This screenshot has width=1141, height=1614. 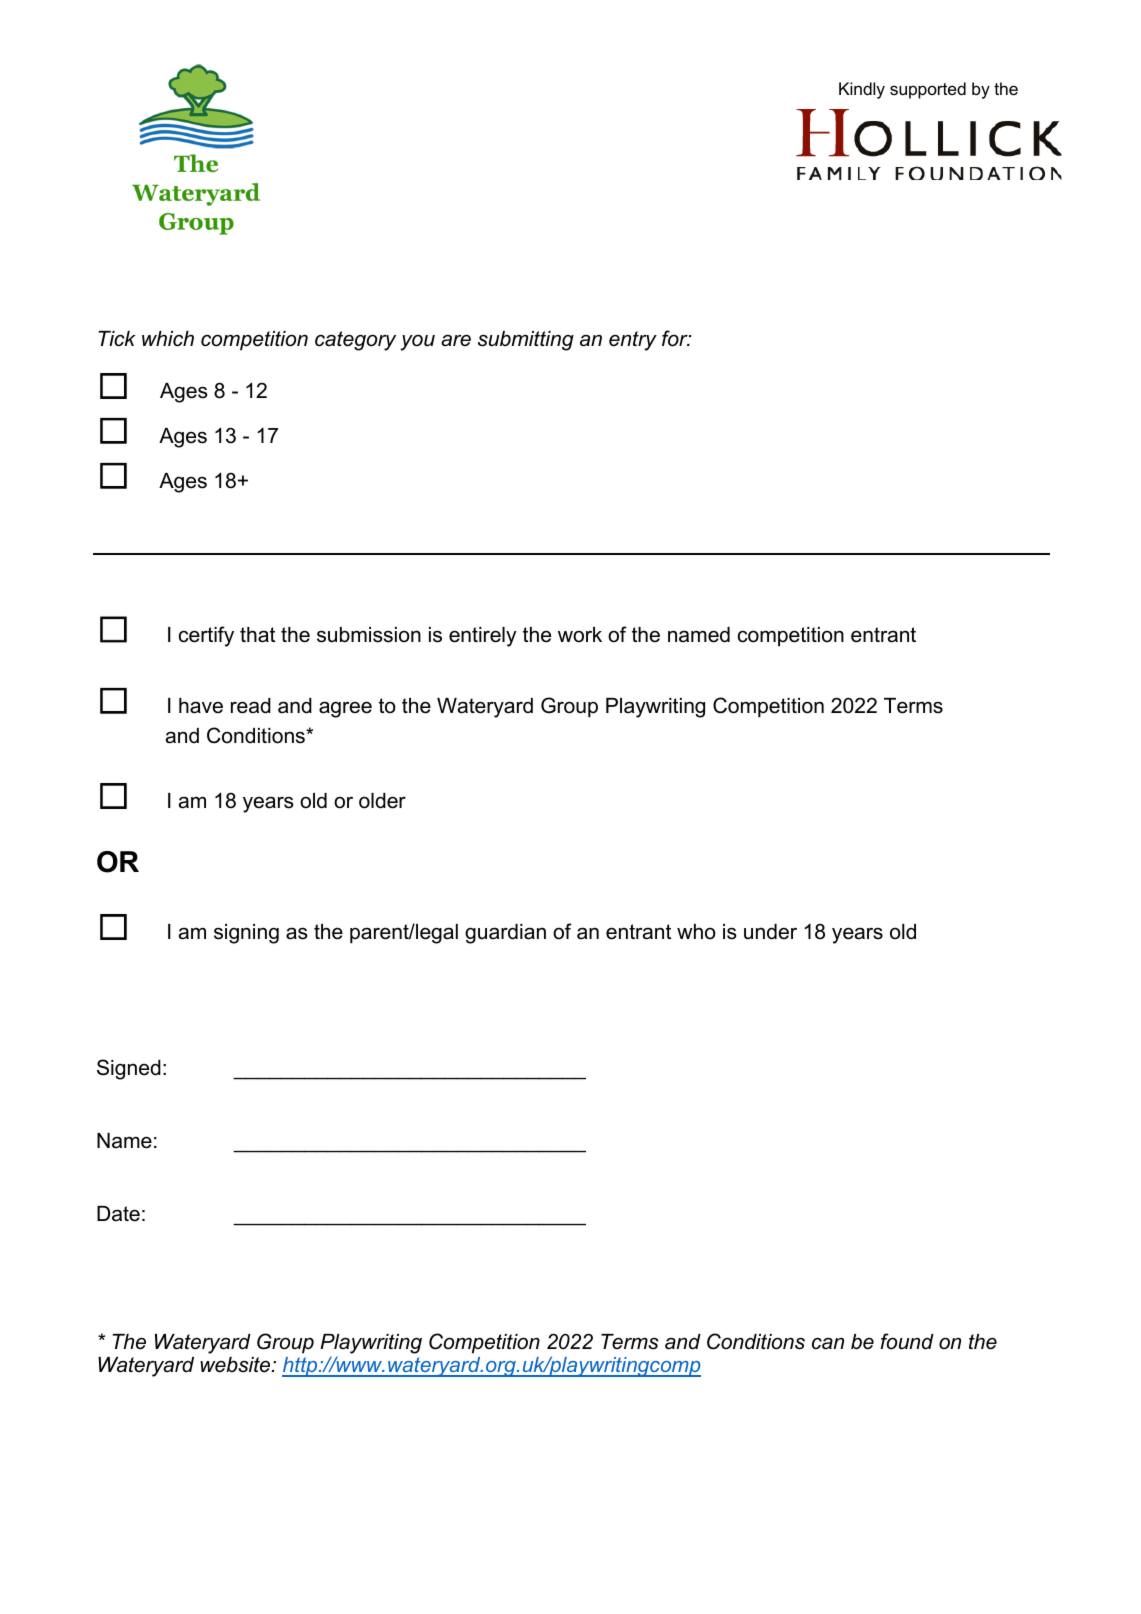 What do you see at coordinates (483, 637) in the screenshot?
I see `entirely` at bounding box center [483, 637].
